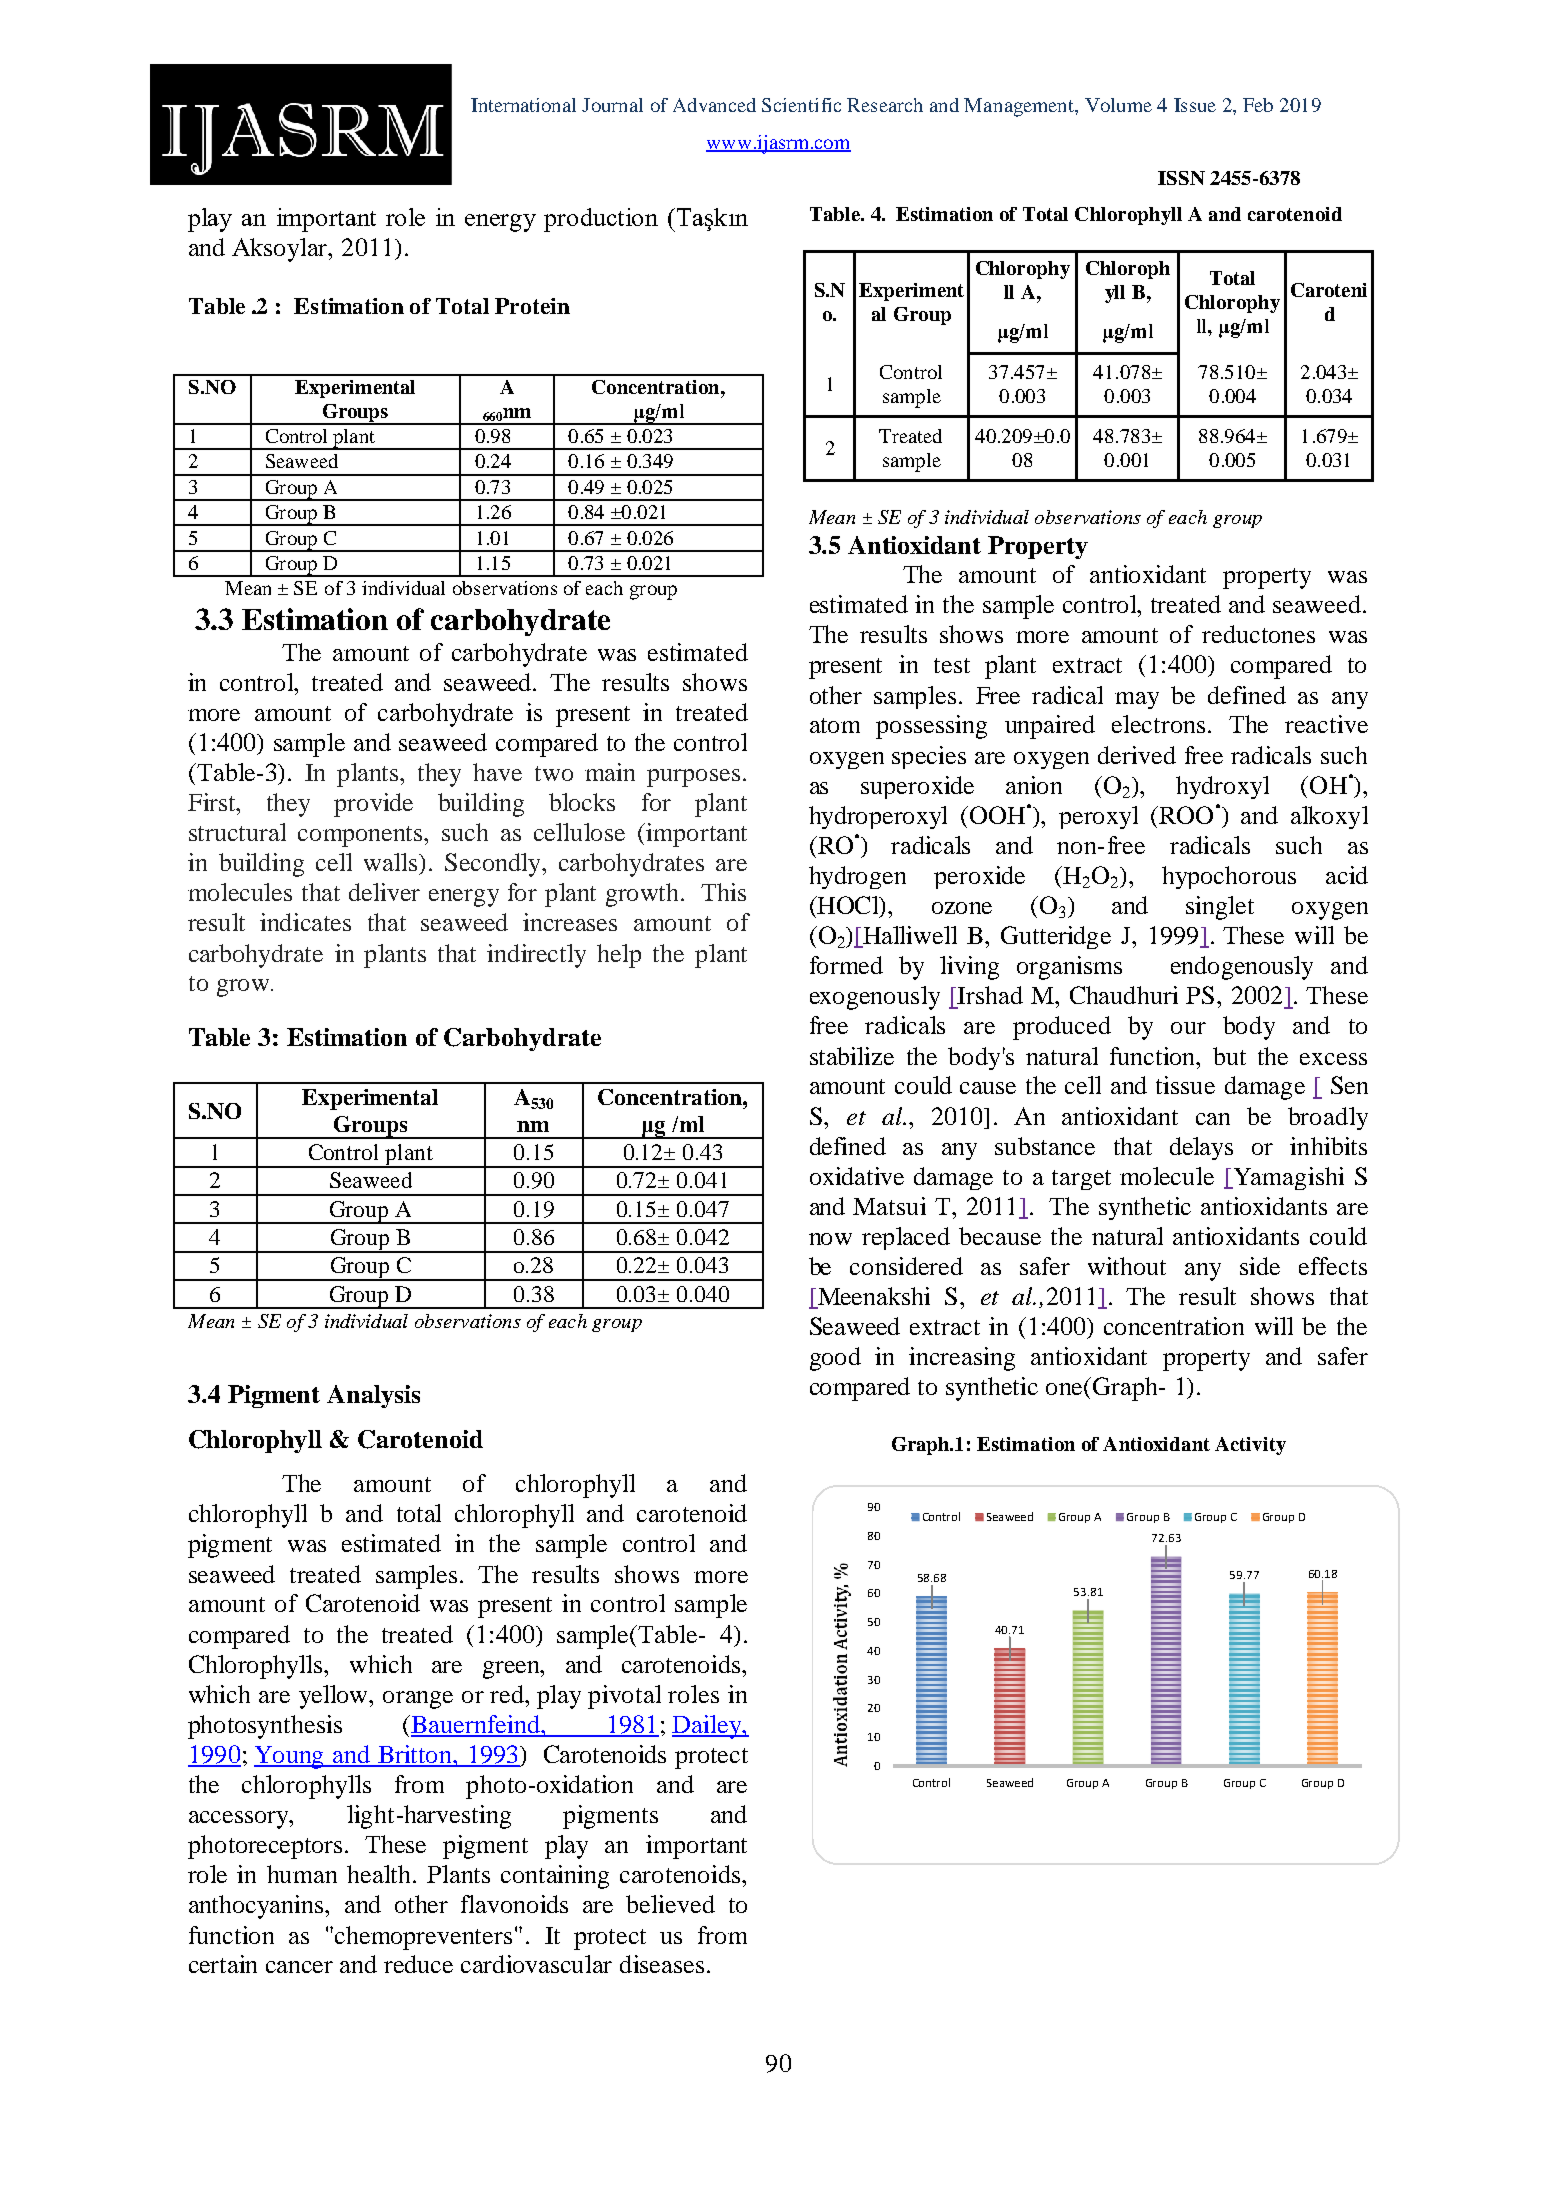 This screenshot has height=2202, width=1557. What do you see at coordinates (835, 725) in the screenshot?
I see `atom` at bounding box center [835, 725].
